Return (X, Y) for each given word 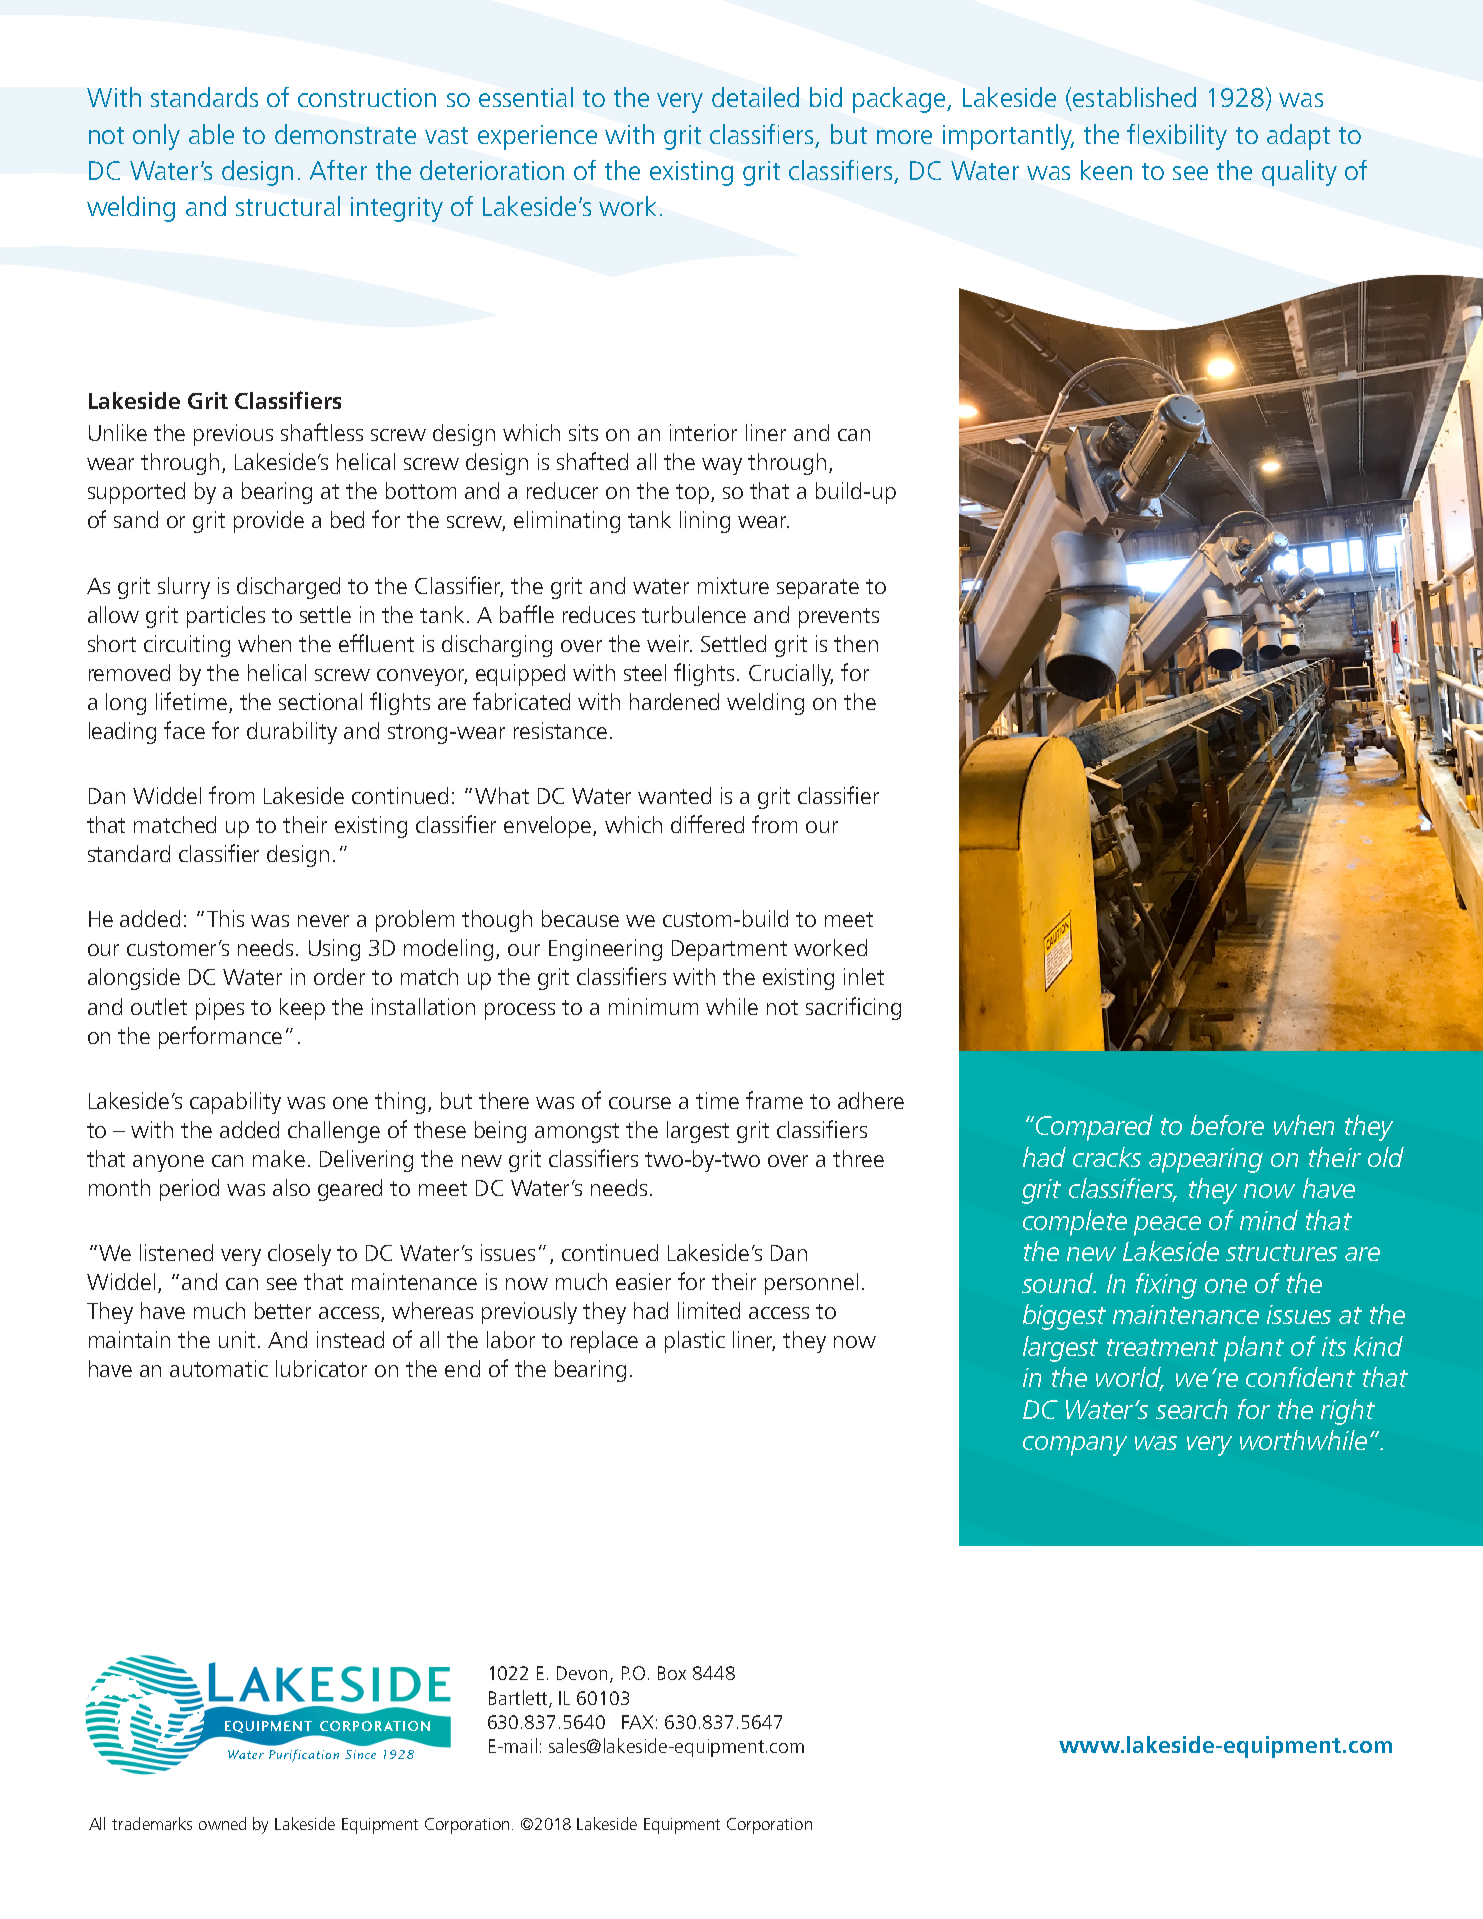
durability (292, 733)
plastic (695, 1342)
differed (707, 824)
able (211, 134)
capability (235, 1103)
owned (222, 1823)
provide (269, 522)
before (1227, 1125)
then (856, 643)
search (1191, 1409)
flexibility (1177, 137)
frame (774, 1100)
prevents (839, 618)
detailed (755, 97)
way (722, 466)
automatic (219, 1368)
